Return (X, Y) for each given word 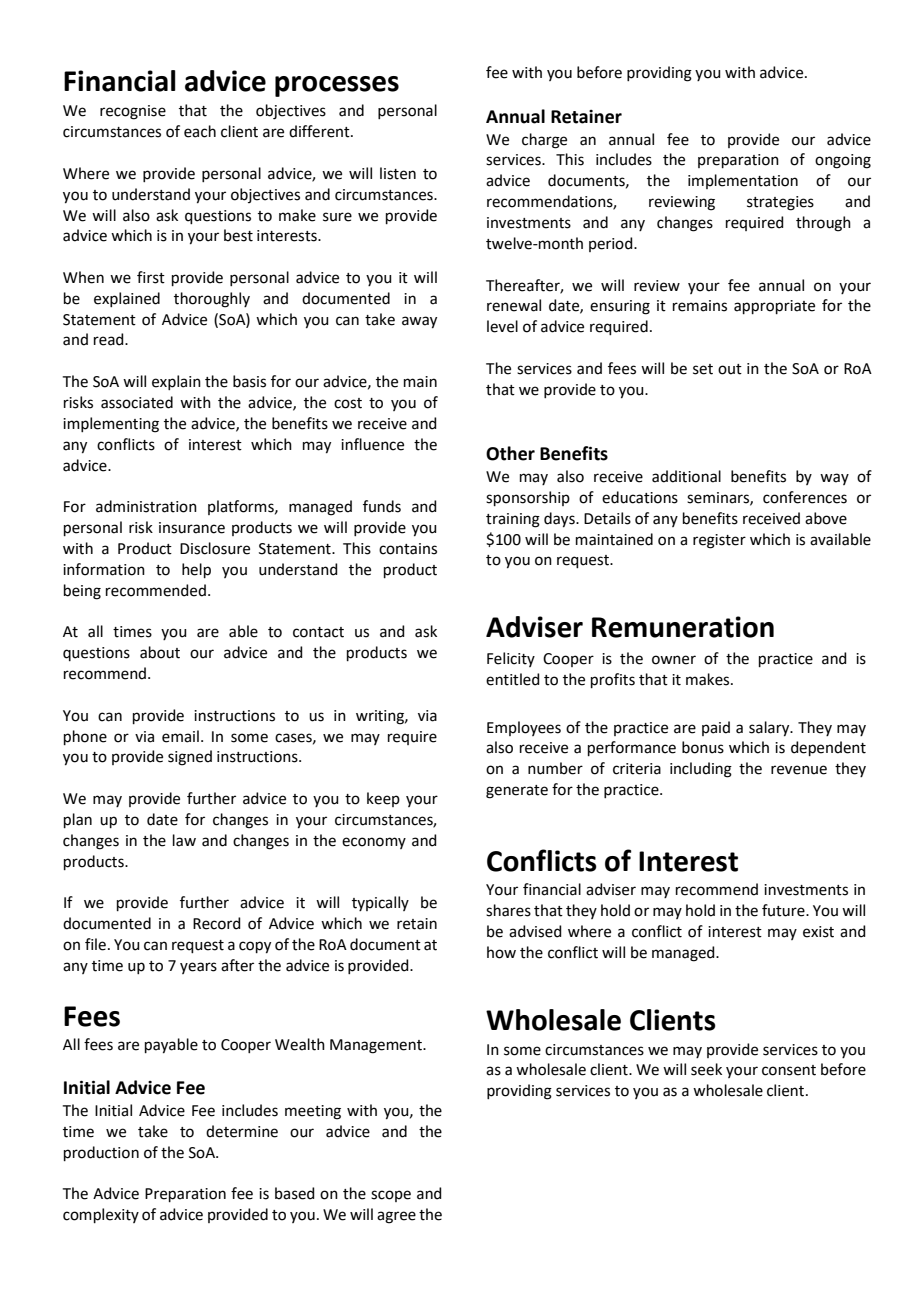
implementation (743, 181)
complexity (101, 1215)
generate (517, 792)
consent (789, 1070)
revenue (799, 770)
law (184, 840)
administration (146, 506)
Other (510, 453)
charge (544, 141)
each (200, 131)
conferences (805, 497)
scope (391, 1196)
